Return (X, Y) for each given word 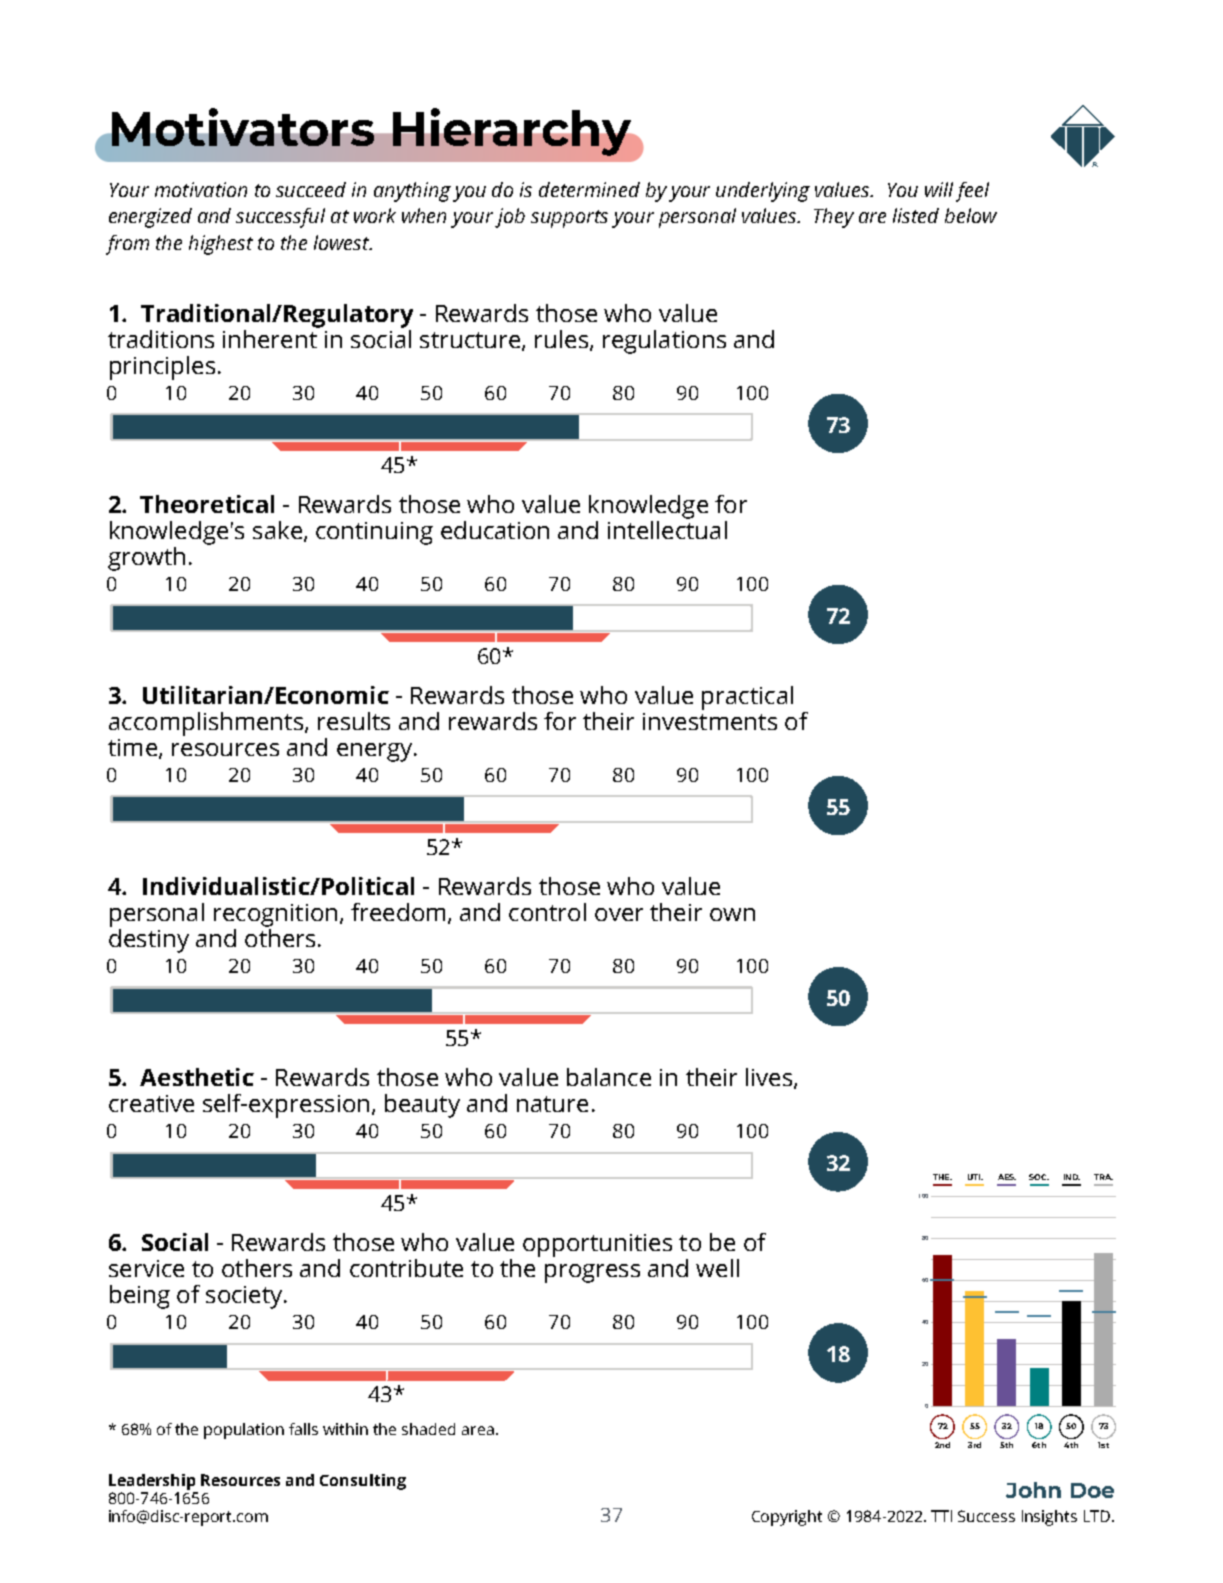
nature (552, 1104)
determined (589, 189)
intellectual (667, 528)
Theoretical (207, 504)
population (244, 1431)
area (478, 1430)
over (619, 914)
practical (747, 698)
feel (972, 192)
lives (770, 1078)
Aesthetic (197, 1077)
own (732, 914)
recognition (275, 915)
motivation (201, 189)
